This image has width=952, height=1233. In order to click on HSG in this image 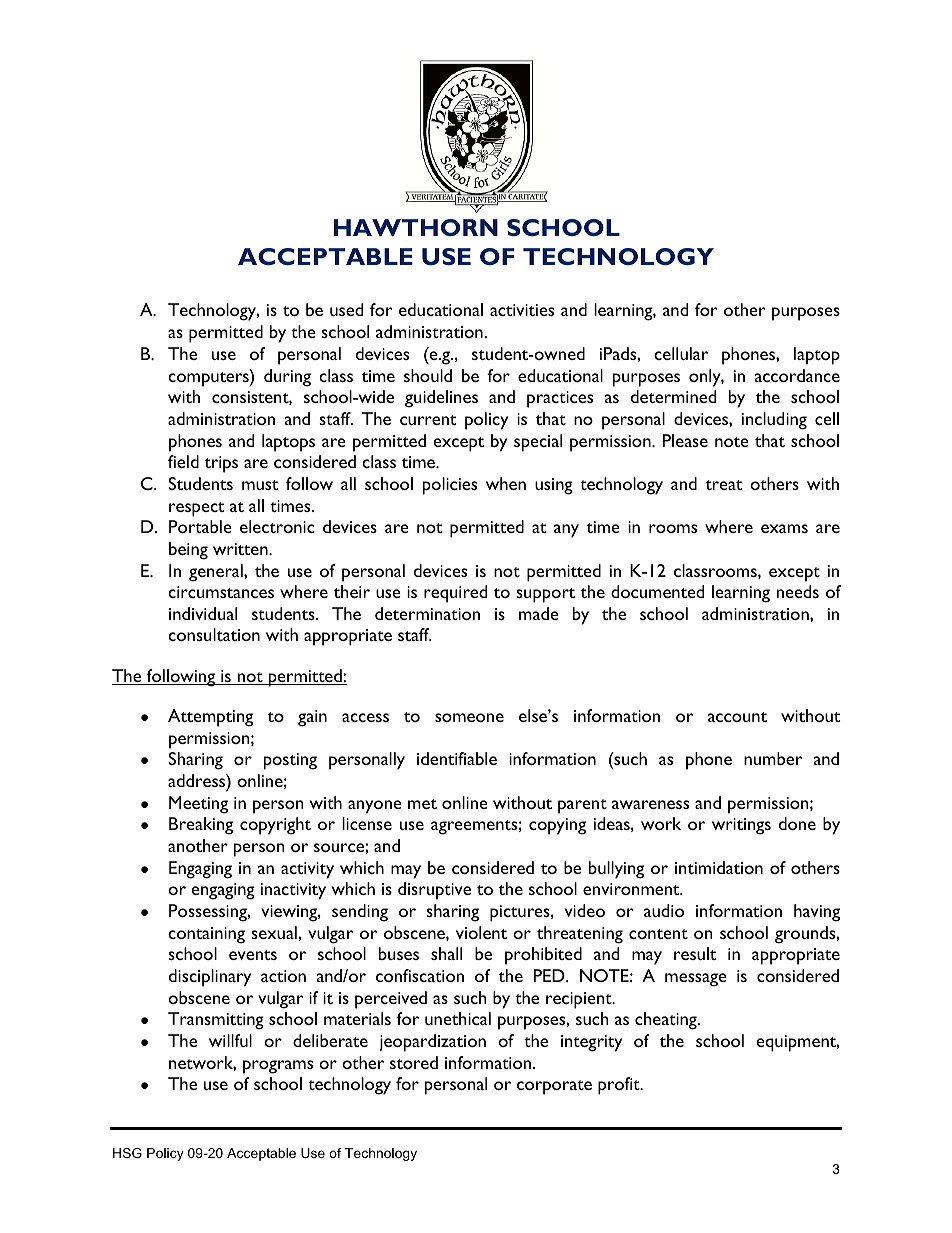, I will do `click(127, 1153)`.
